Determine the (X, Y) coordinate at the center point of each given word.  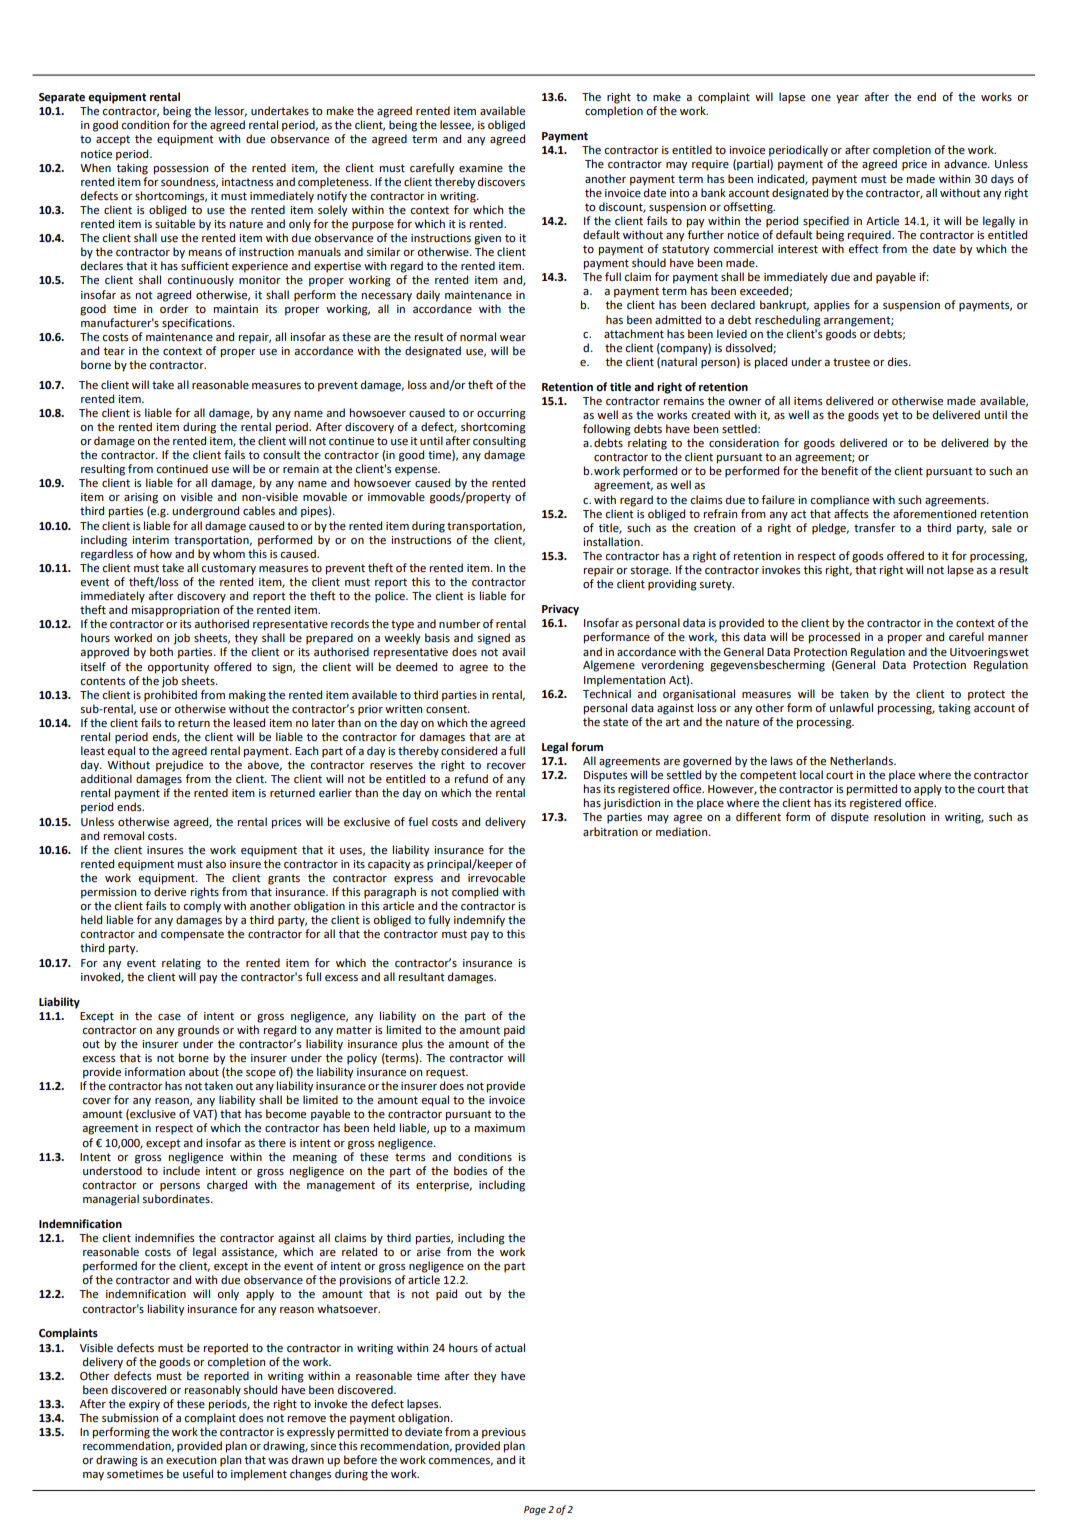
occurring (501, 414)
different (758, 817)
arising (141, 498)
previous (504, 1433)
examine (481, 168)
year (847, 99)
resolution (899, 817)
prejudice (179, 766)
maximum (500, 1128)
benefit (840, 471)
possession (181, 169)
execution (191, 1460)
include (181, 1171)
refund (471, 779)
